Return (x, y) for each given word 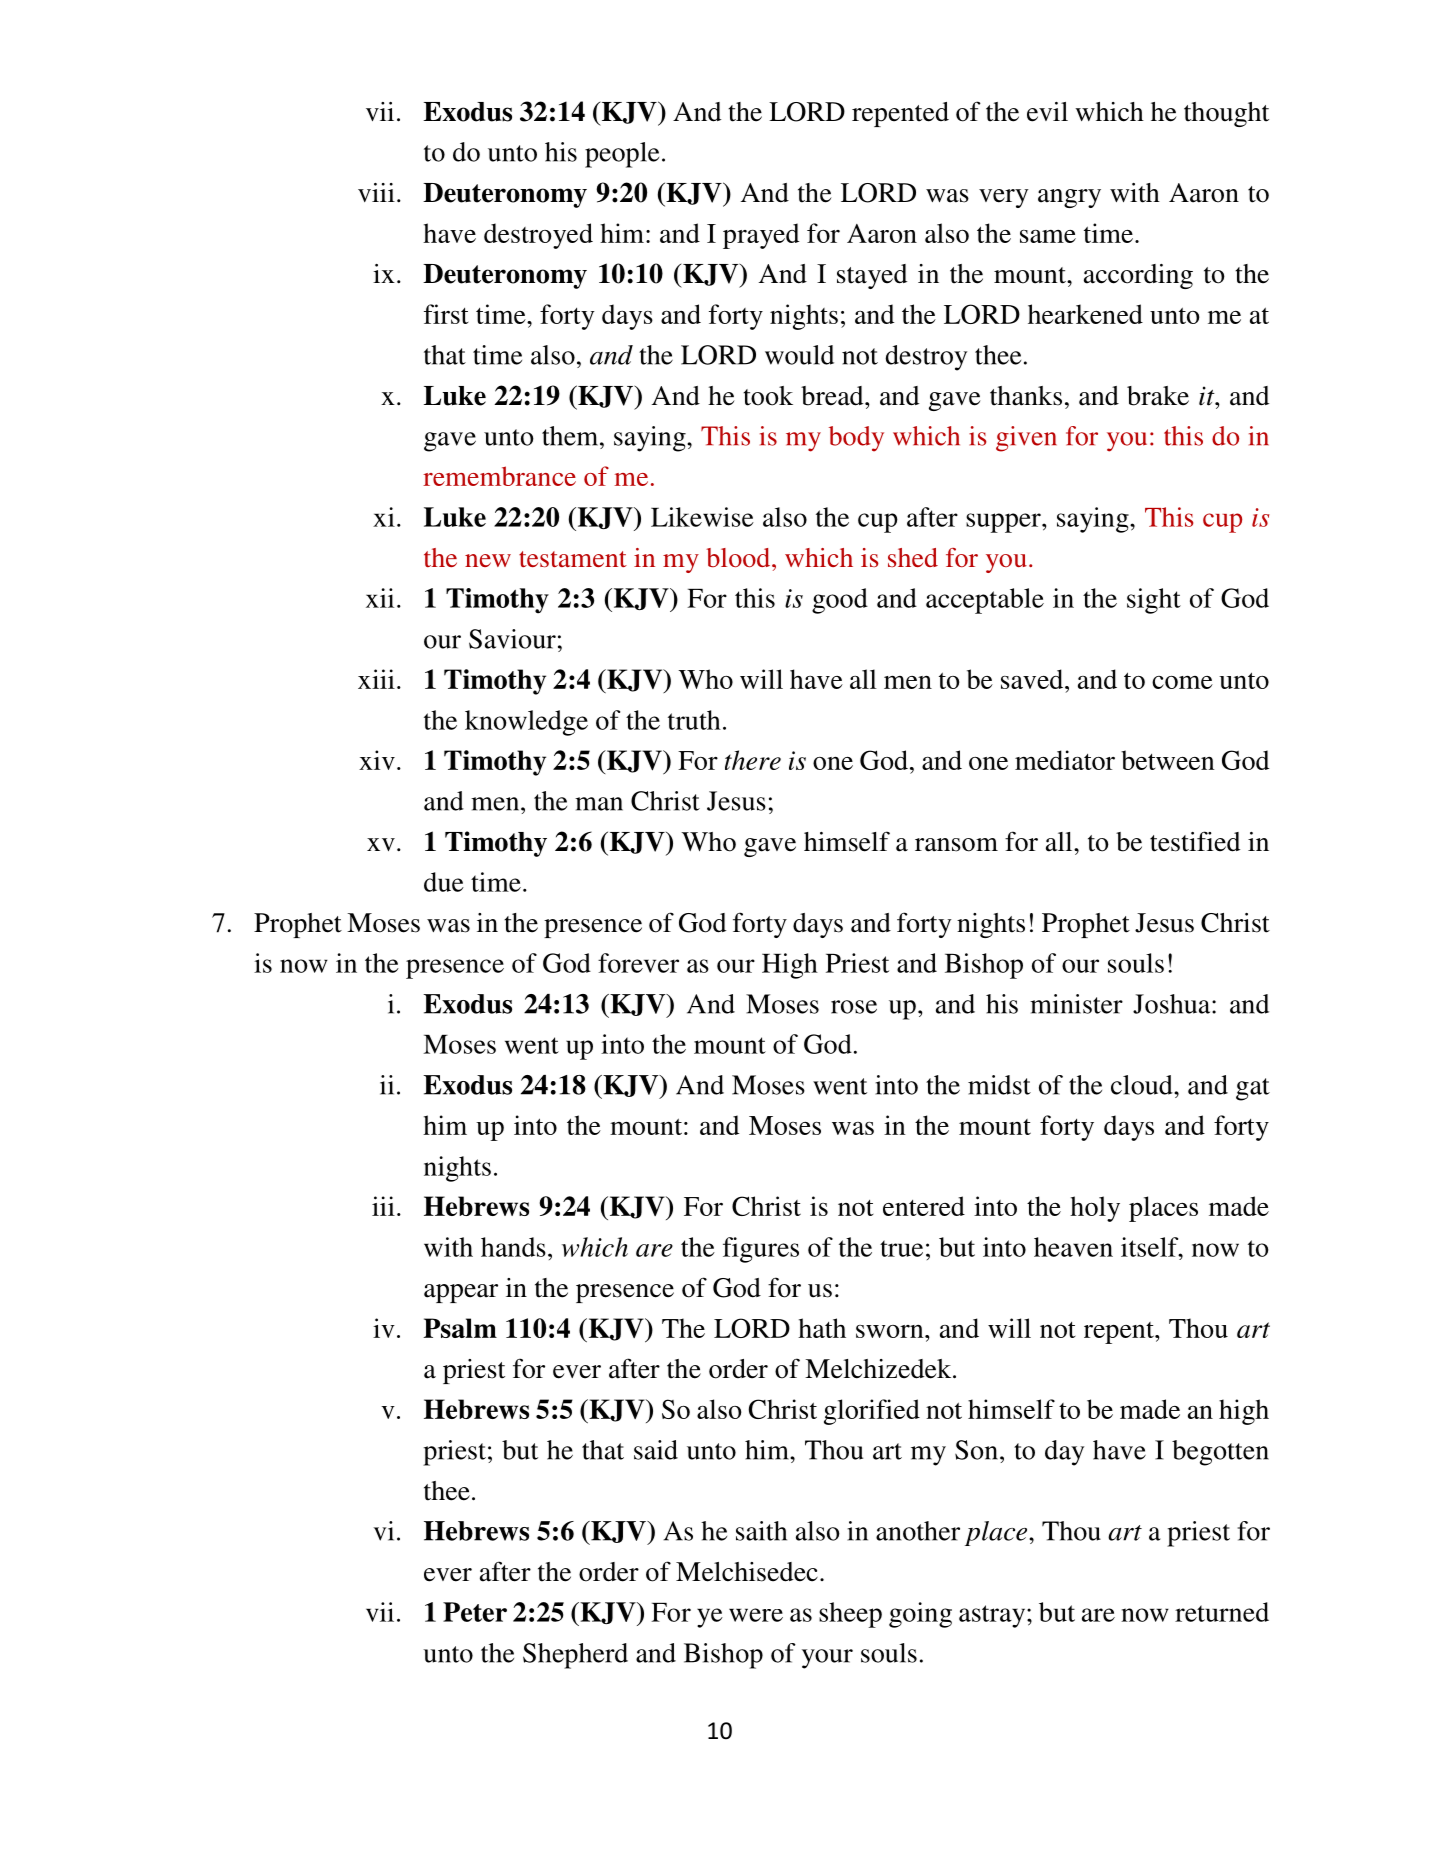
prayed (761, 236)
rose (854, 1007)
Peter (475, 1612)
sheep (850, 1615)
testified (1195, 841)
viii (376, 192)
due (444, 882)
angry (1069, 198)
